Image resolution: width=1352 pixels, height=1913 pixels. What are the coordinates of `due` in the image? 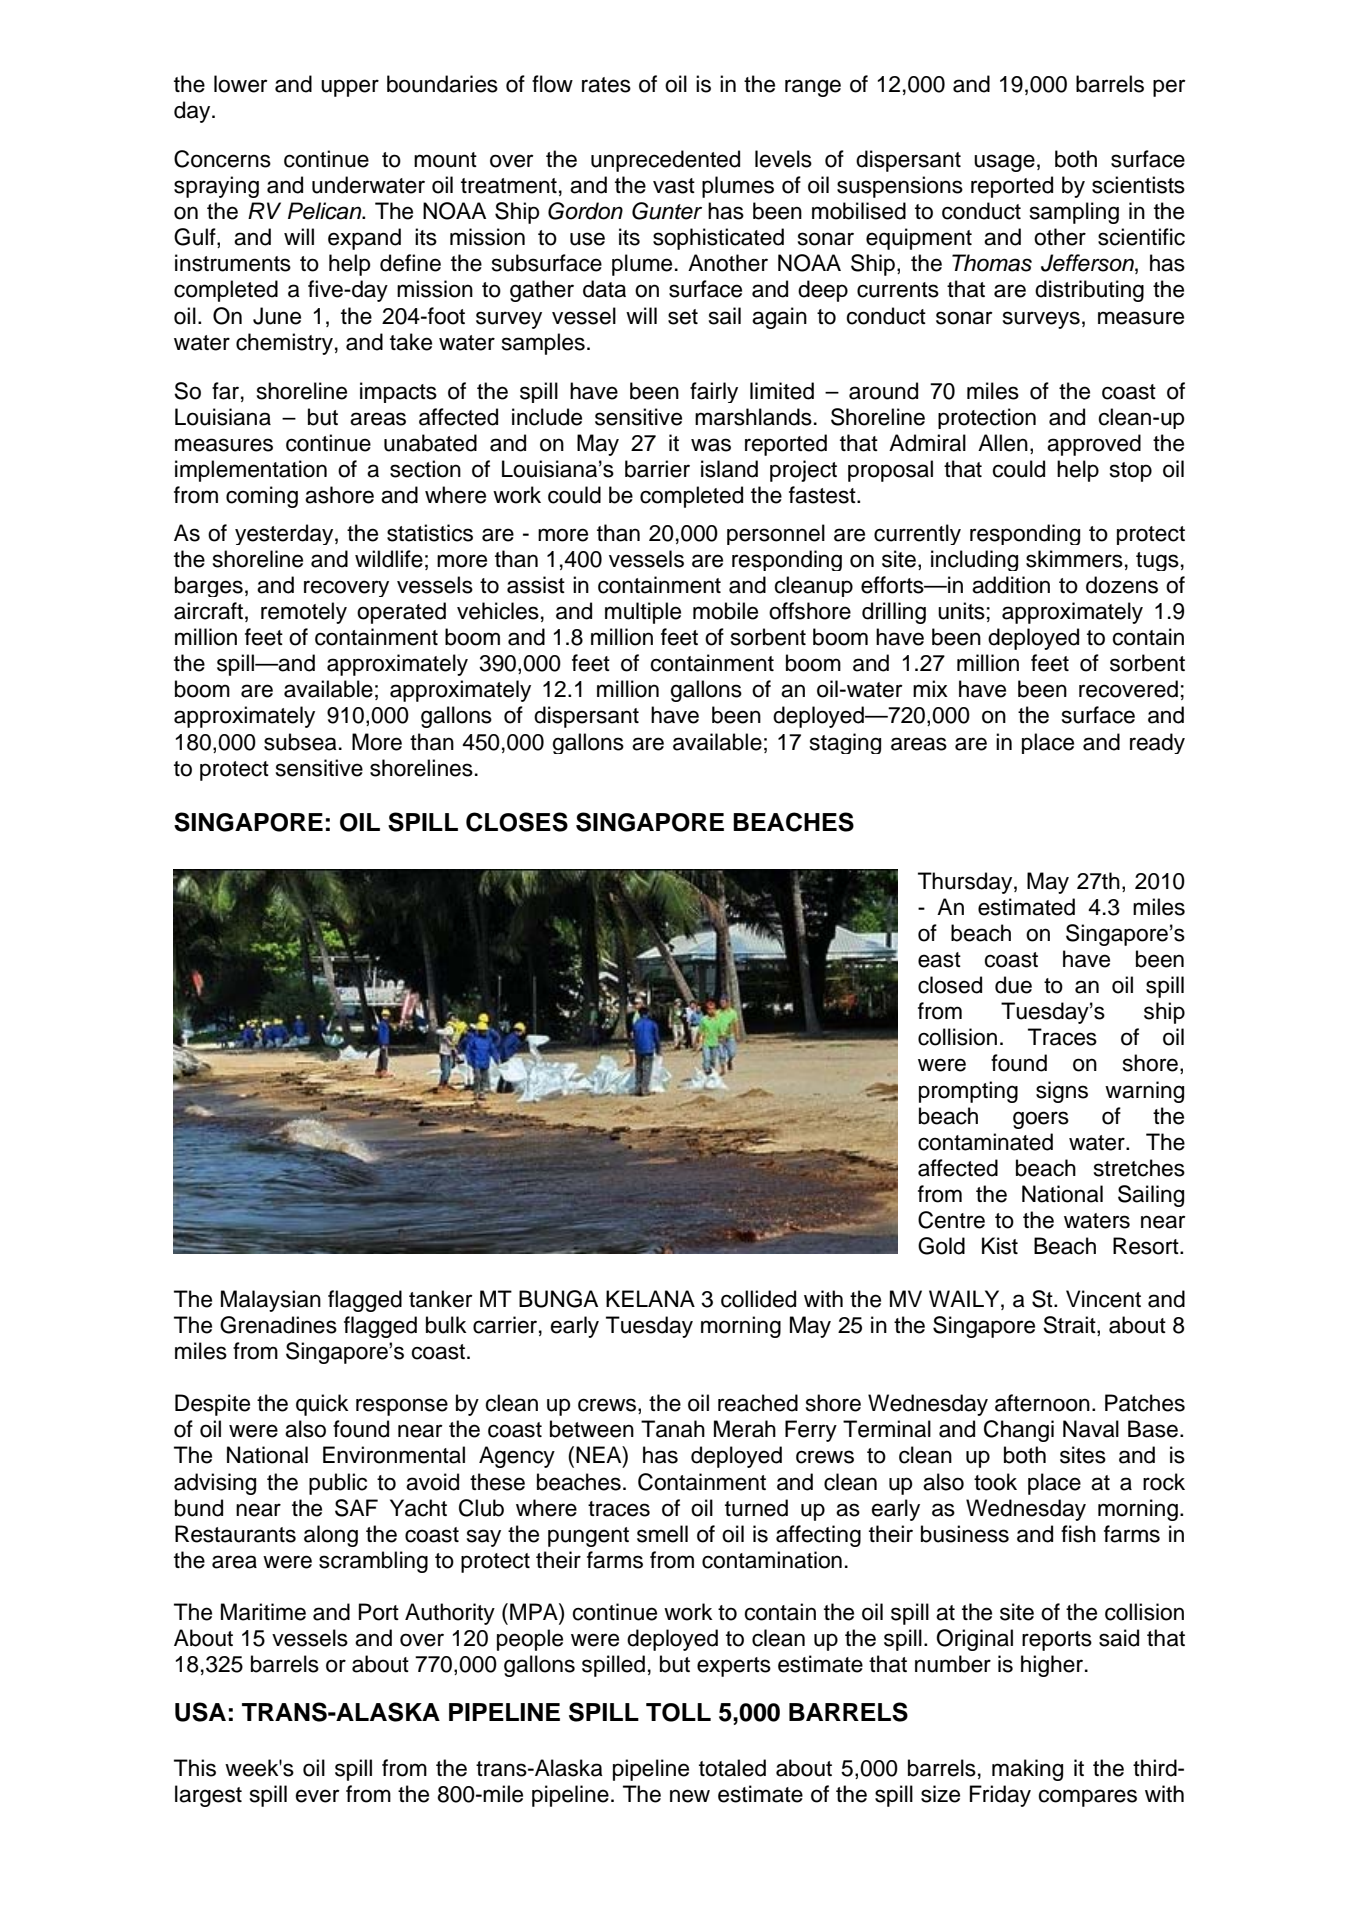 It's located at (1013, 985).
